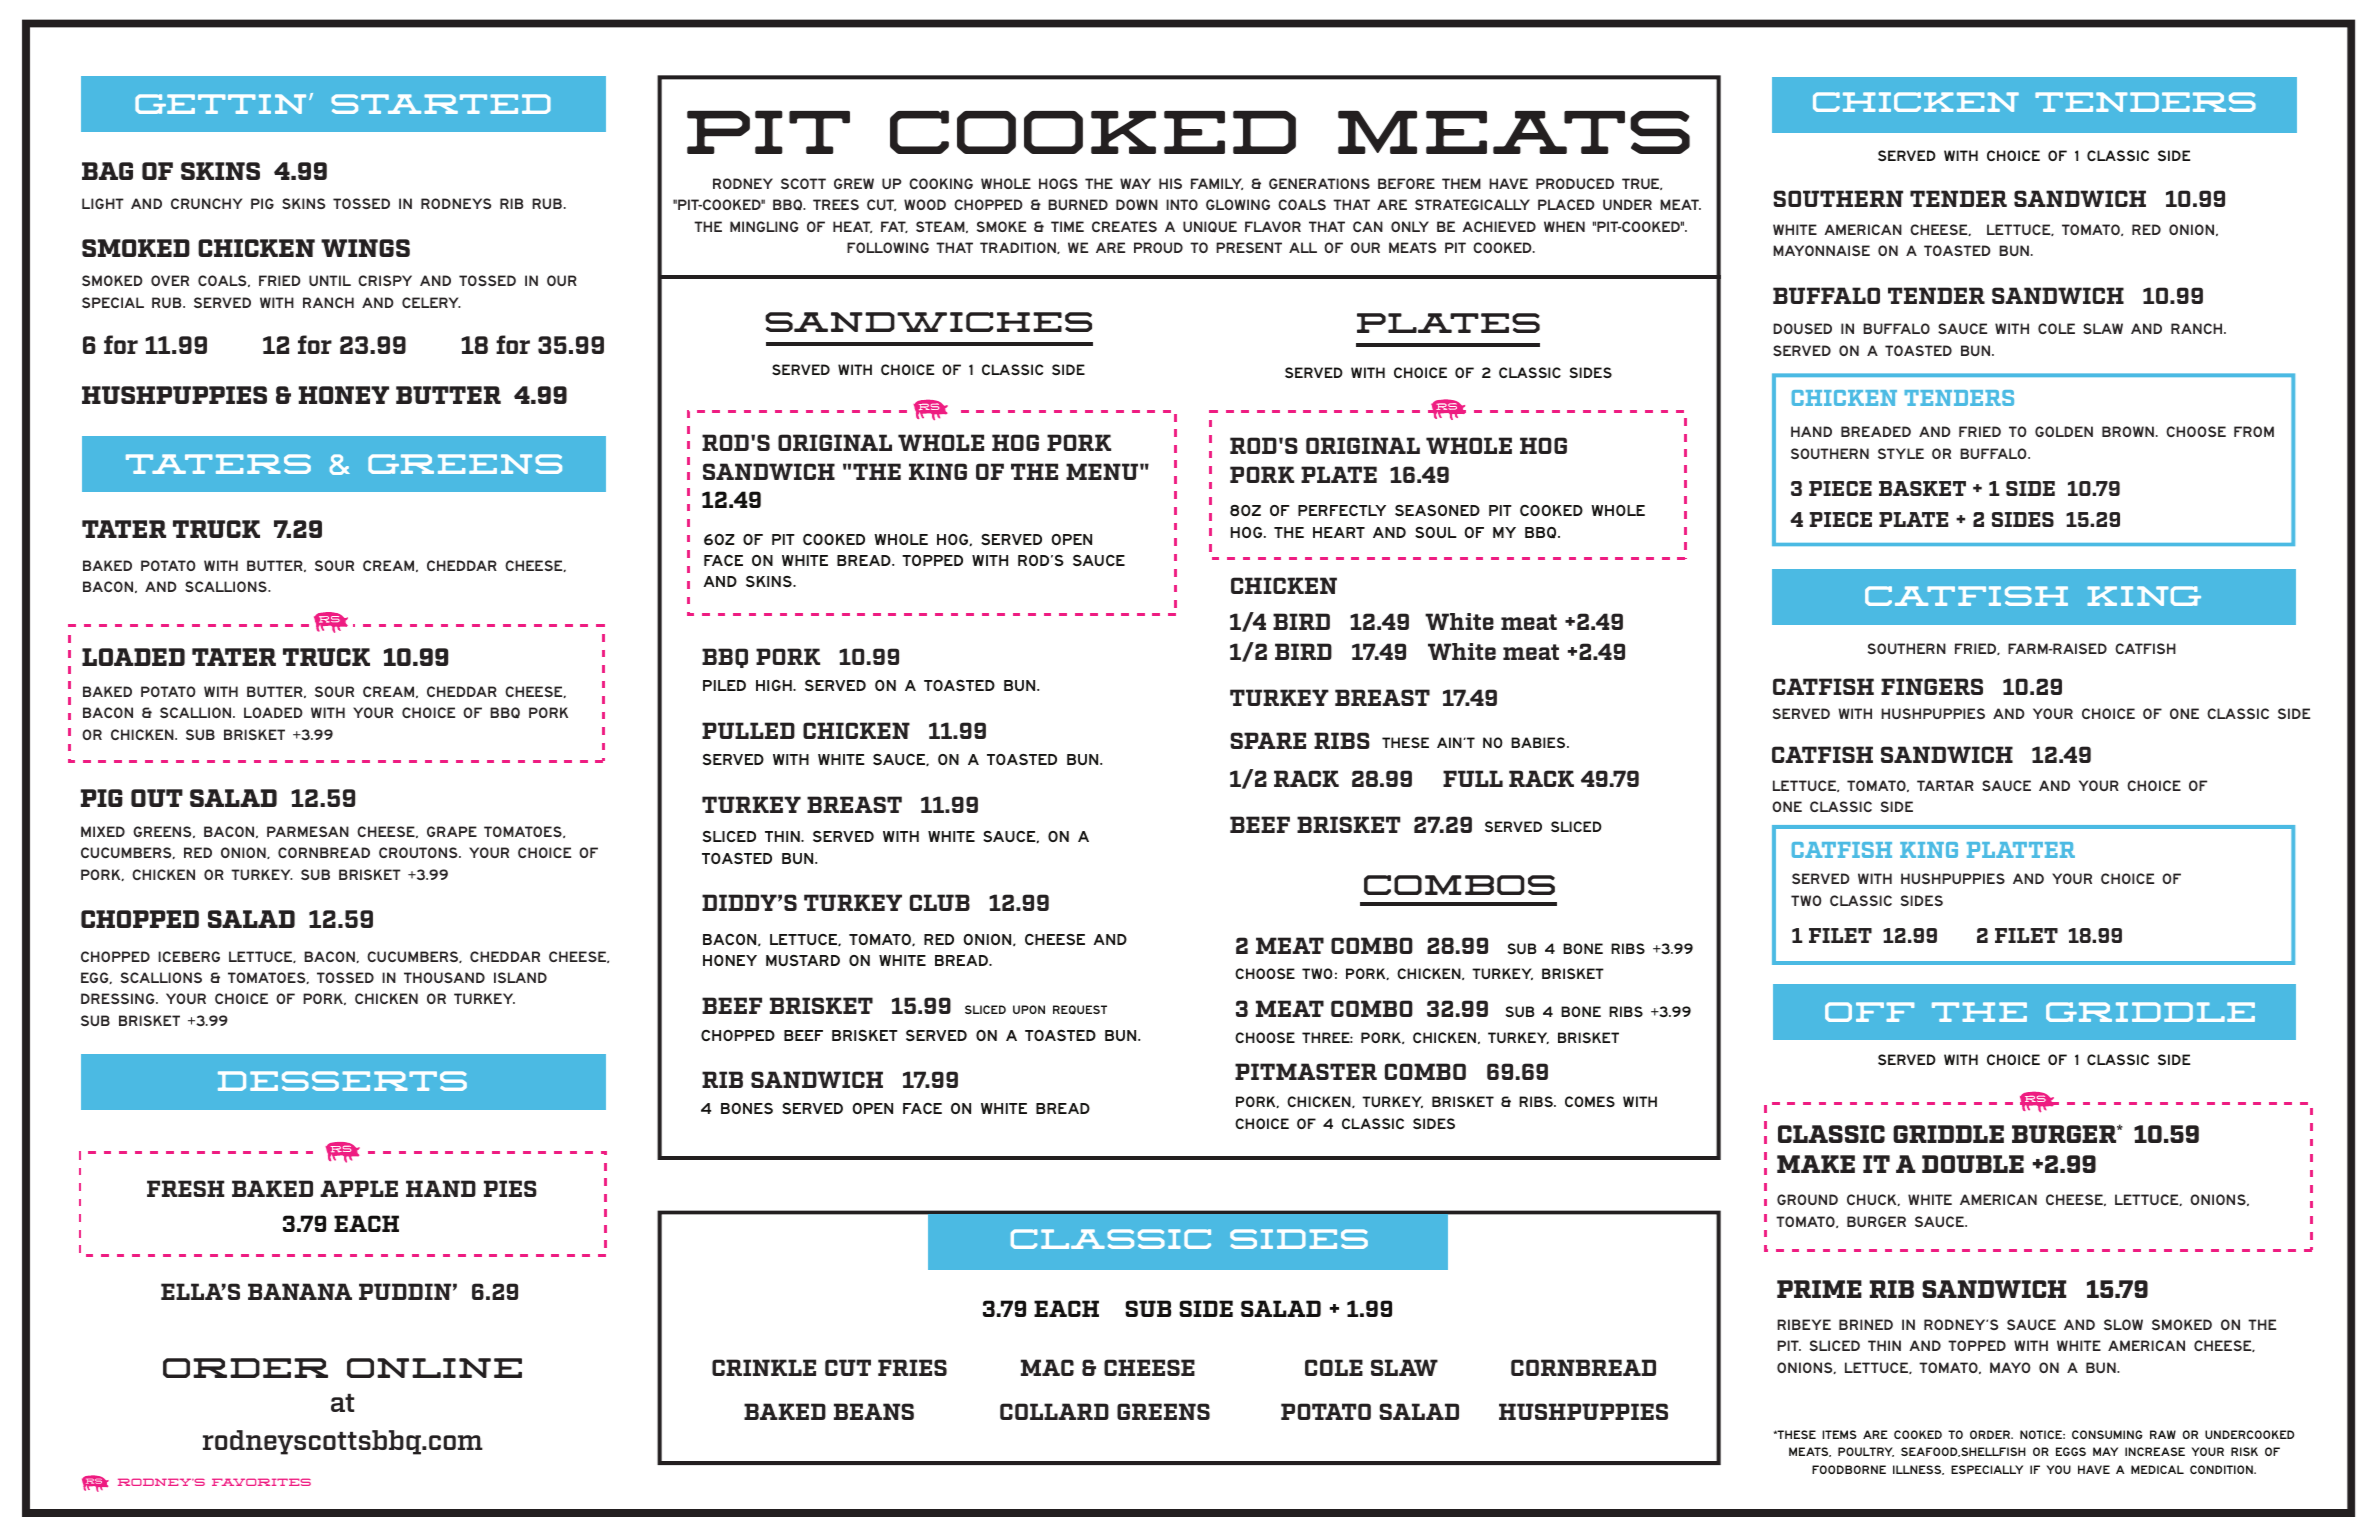 This page has height=1537, width=2376. I want to click on golden, so click(2064, 431).
